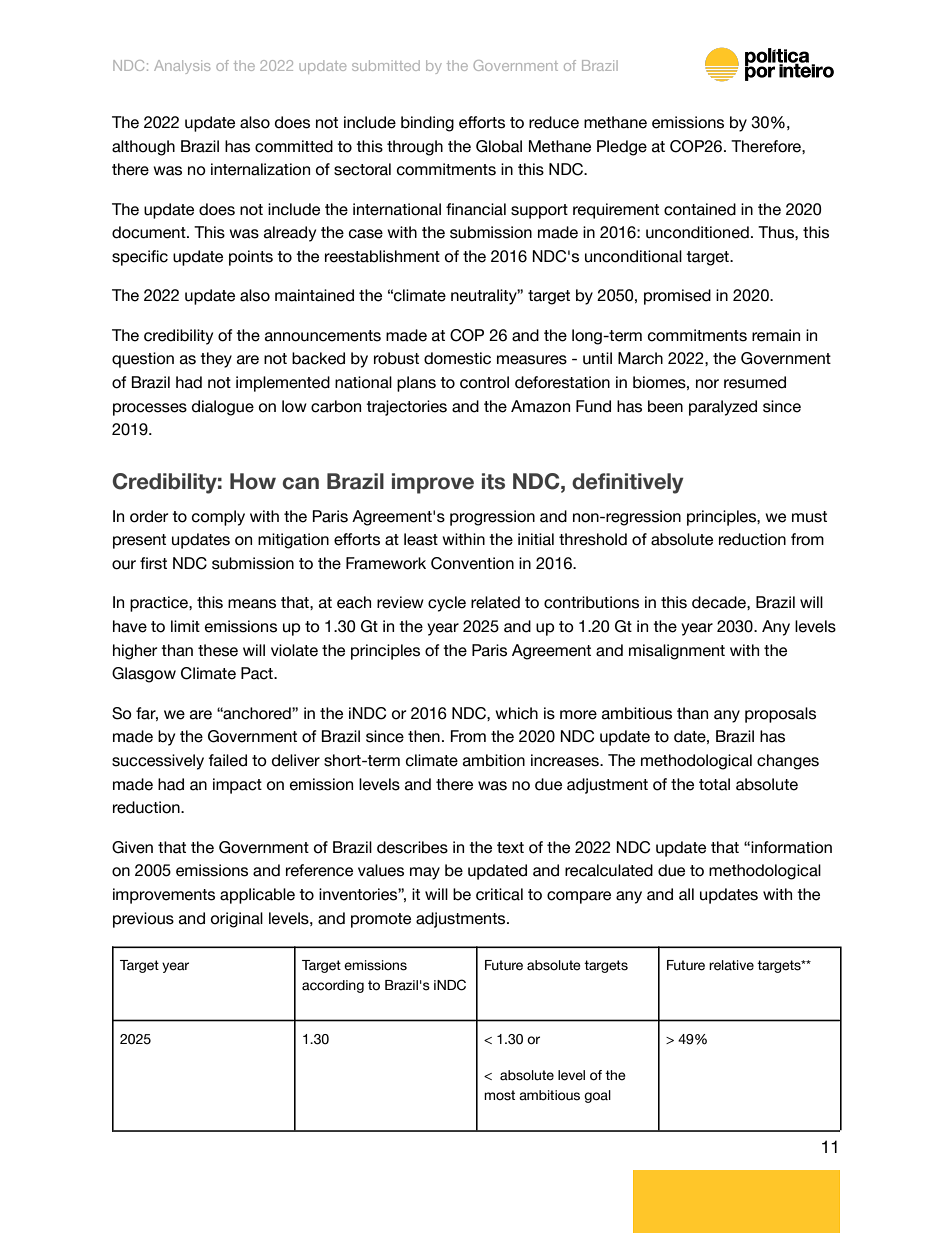 This screenshot has width=952, height=1233. I want to click on Convention, so click(472, 563).
